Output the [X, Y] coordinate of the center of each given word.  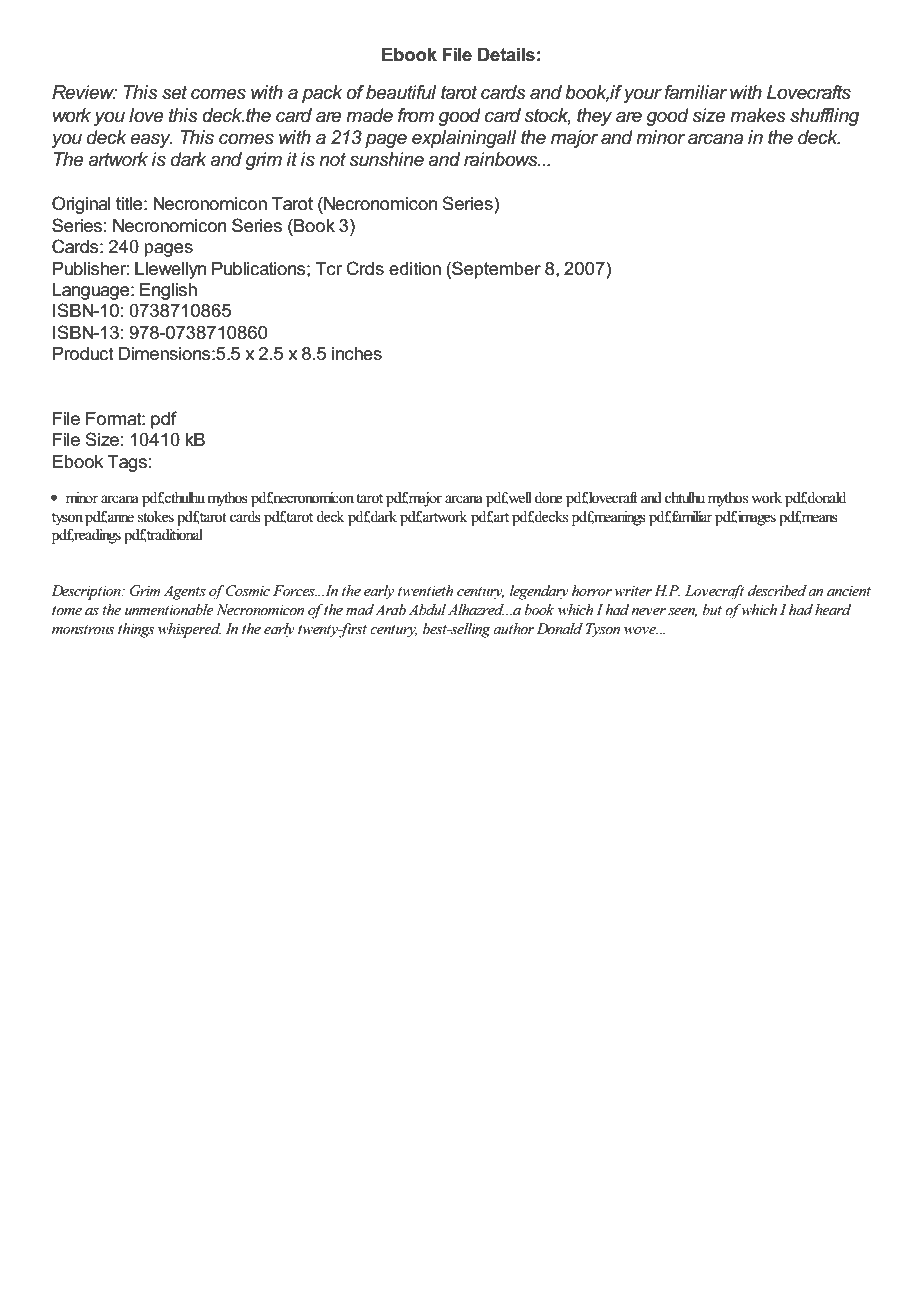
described [777, 590]
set [174, 93]
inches [357, 354]
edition [415, 269]
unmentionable [169, 609]
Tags [127, 463]
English [168, 291]
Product [83, 354]
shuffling [825, 117]
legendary [539, 592]
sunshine [386, 159]
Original [81, 205]
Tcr [328, 269]
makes [758, 115]
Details [506, 55]
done [548, 498]
